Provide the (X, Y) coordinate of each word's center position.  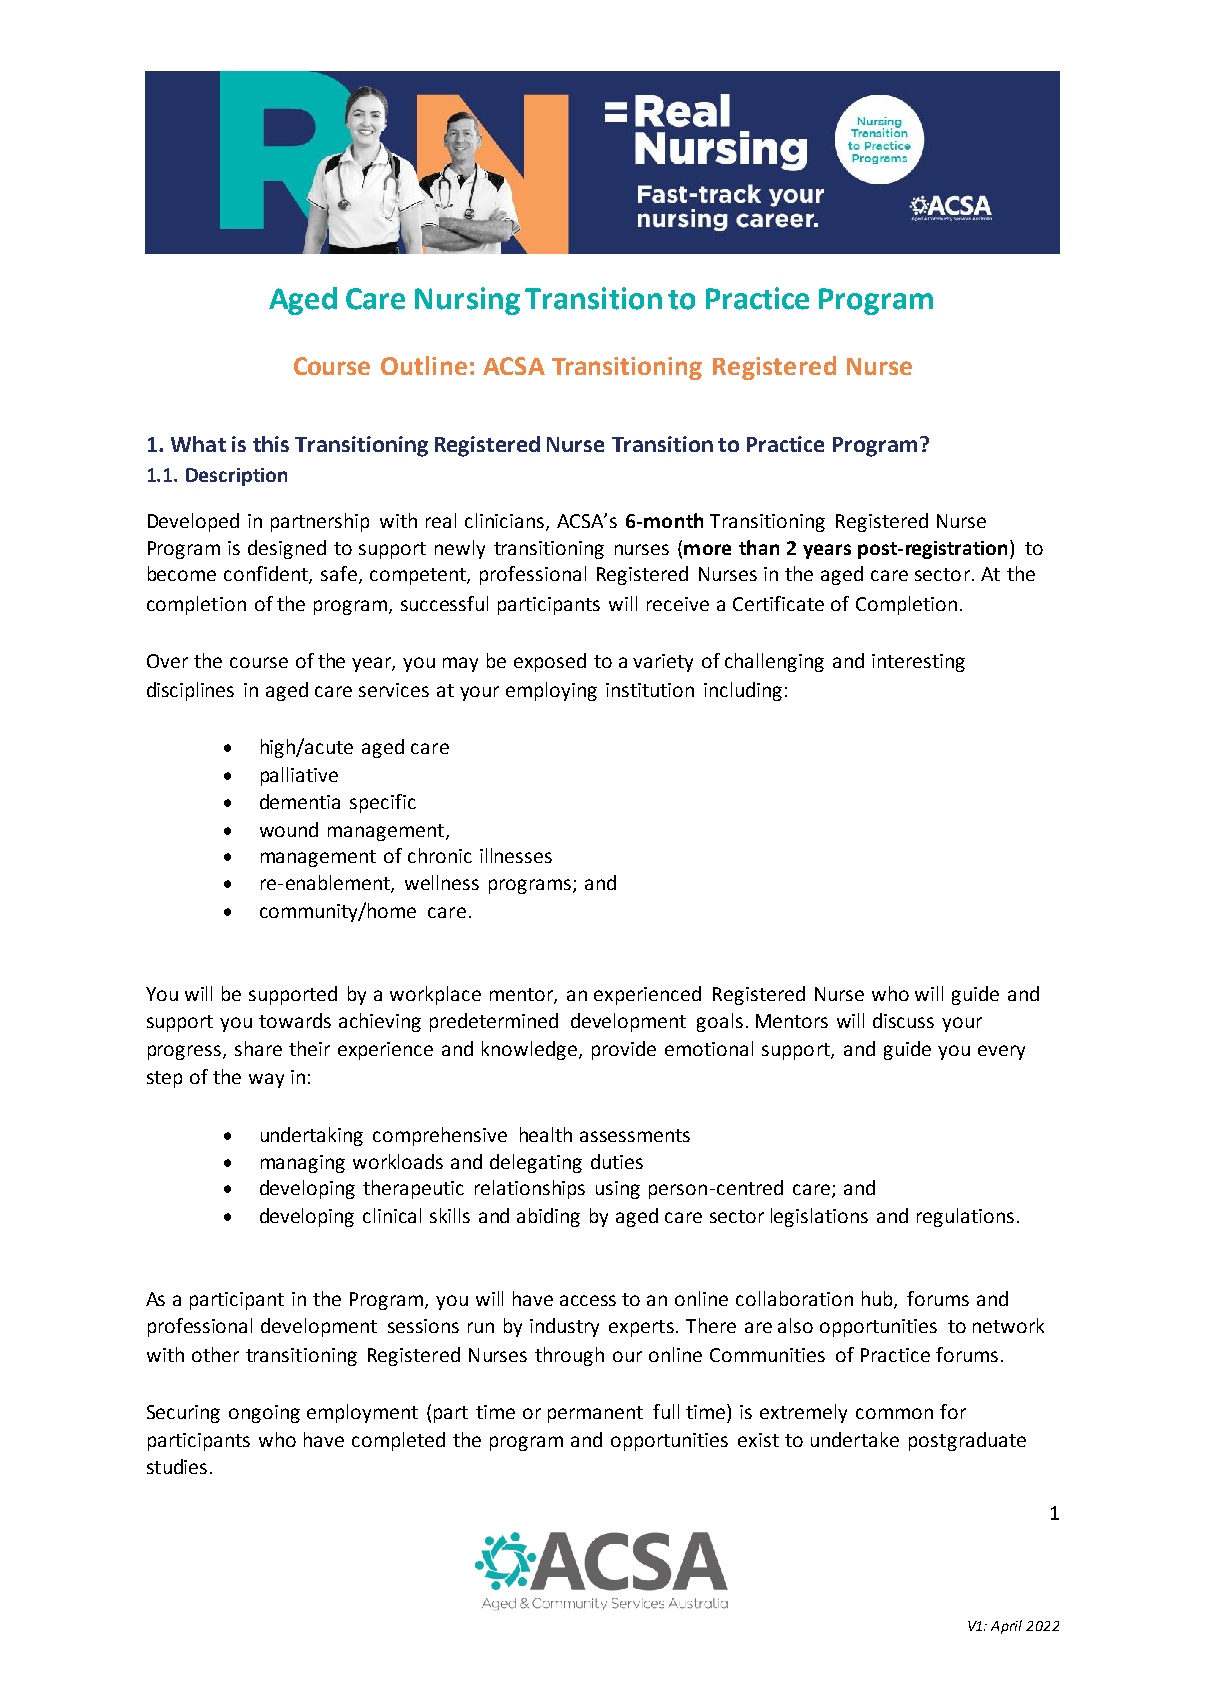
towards (295, 1020)
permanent (595, 1414)
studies (177, 1466)
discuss (903, 1020)
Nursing (467, 301)
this (271, 444)
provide (624, 1050)
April (1006, 1627)
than (759, 547)
